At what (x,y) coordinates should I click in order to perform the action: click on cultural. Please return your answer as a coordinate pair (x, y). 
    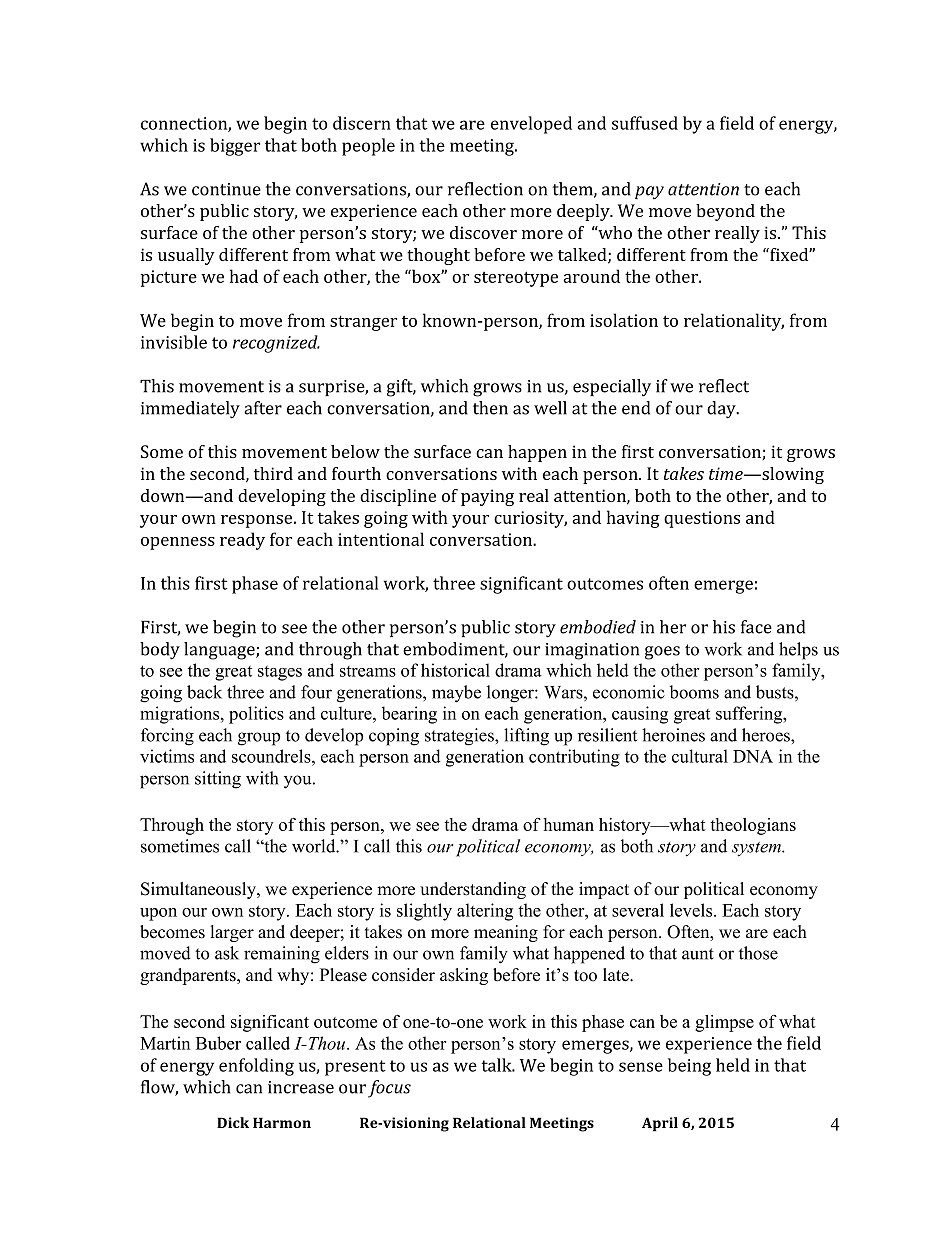
    Looking at the image, I should click on (700, 756).
